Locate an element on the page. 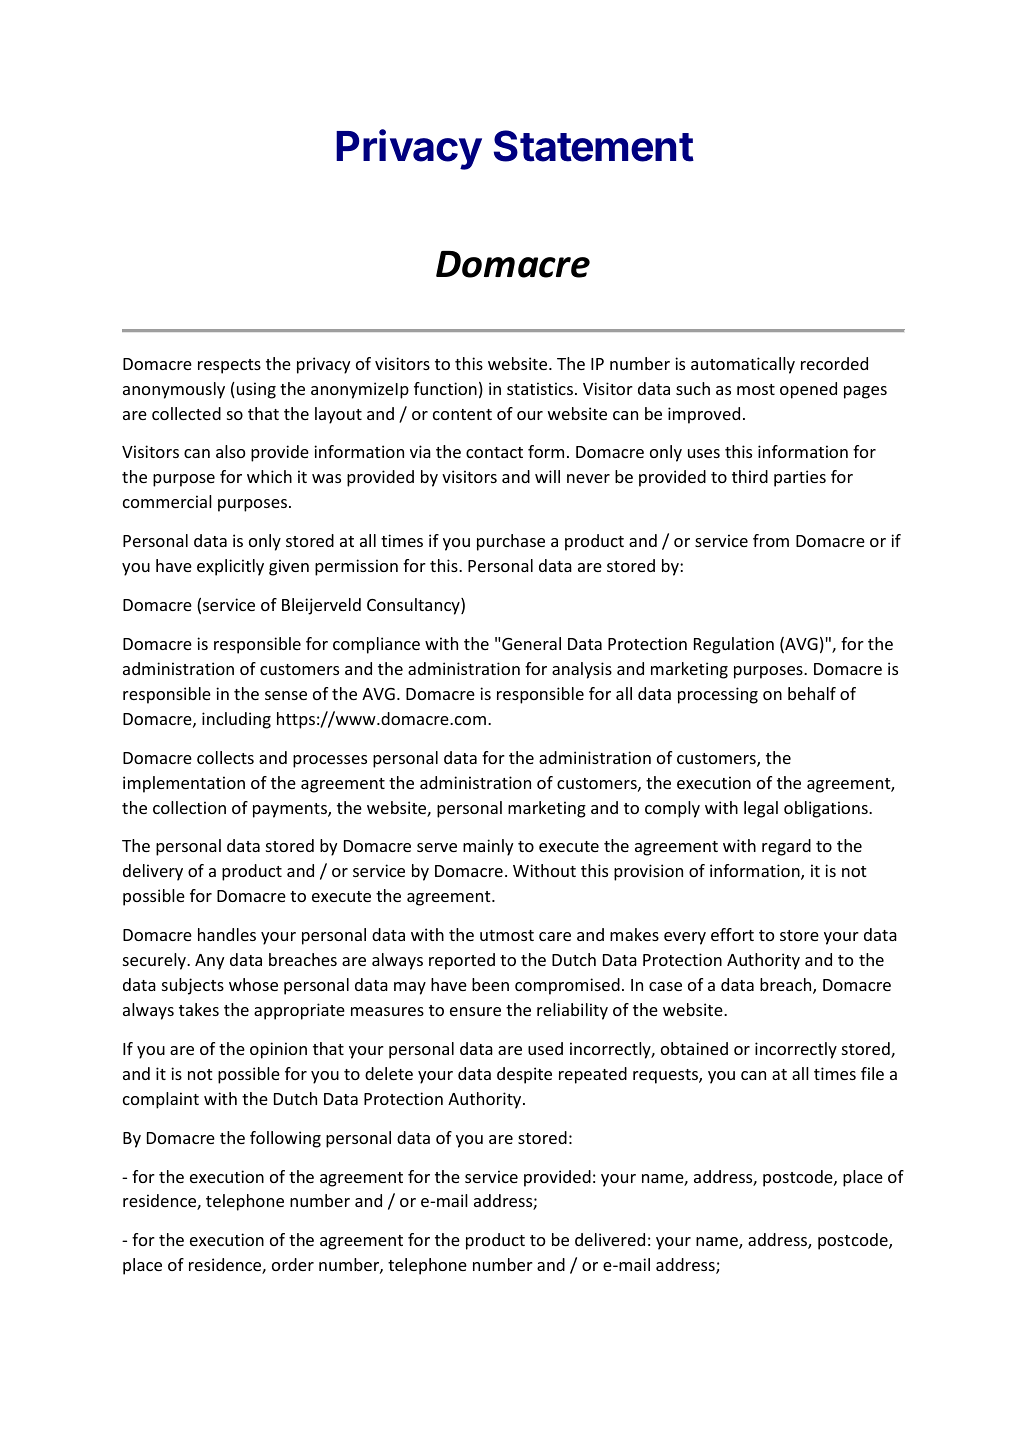  respects is located at coordinates (229, 366).
